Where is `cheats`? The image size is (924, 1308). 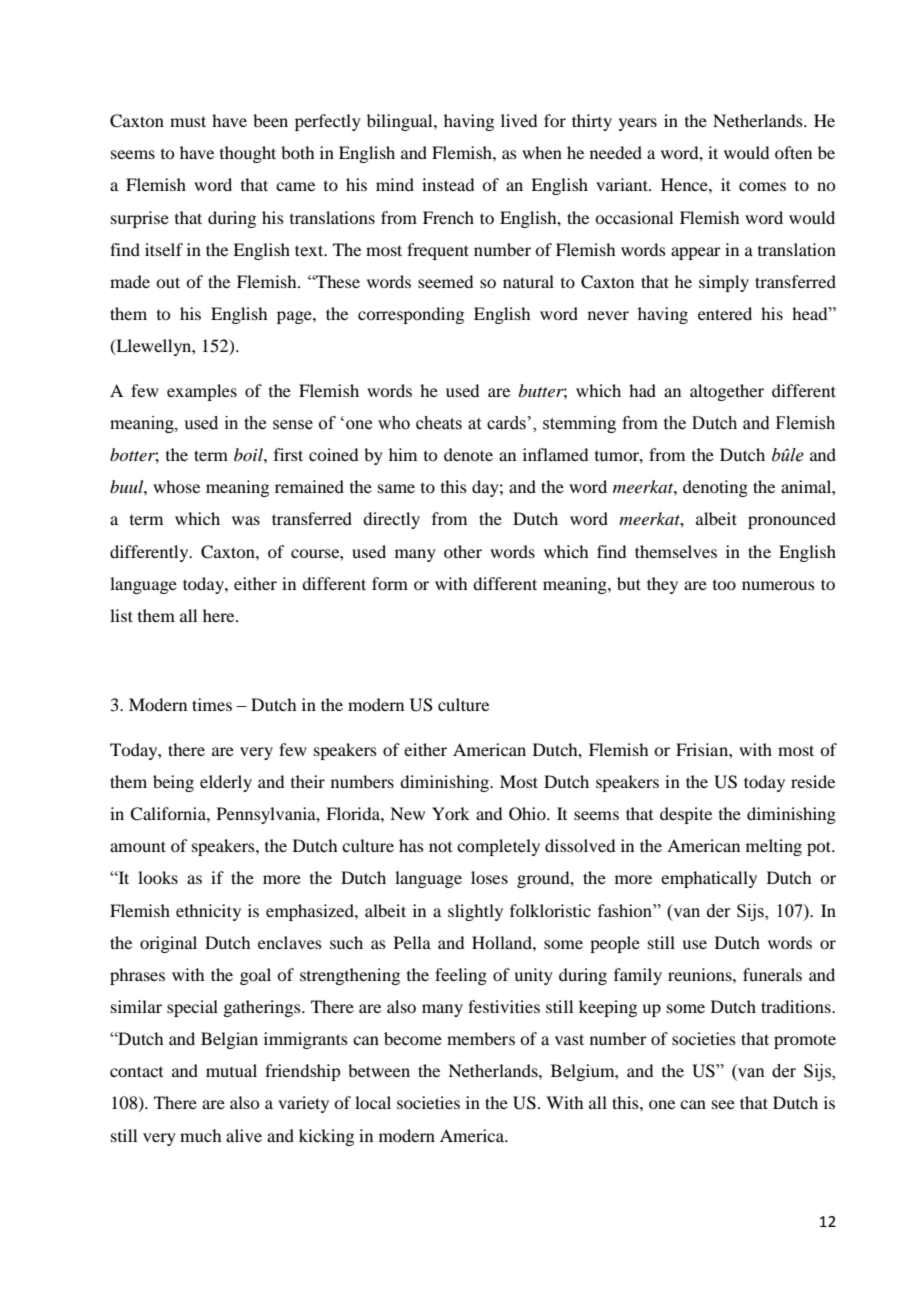 cheats is located at coordinates (439, 423).
